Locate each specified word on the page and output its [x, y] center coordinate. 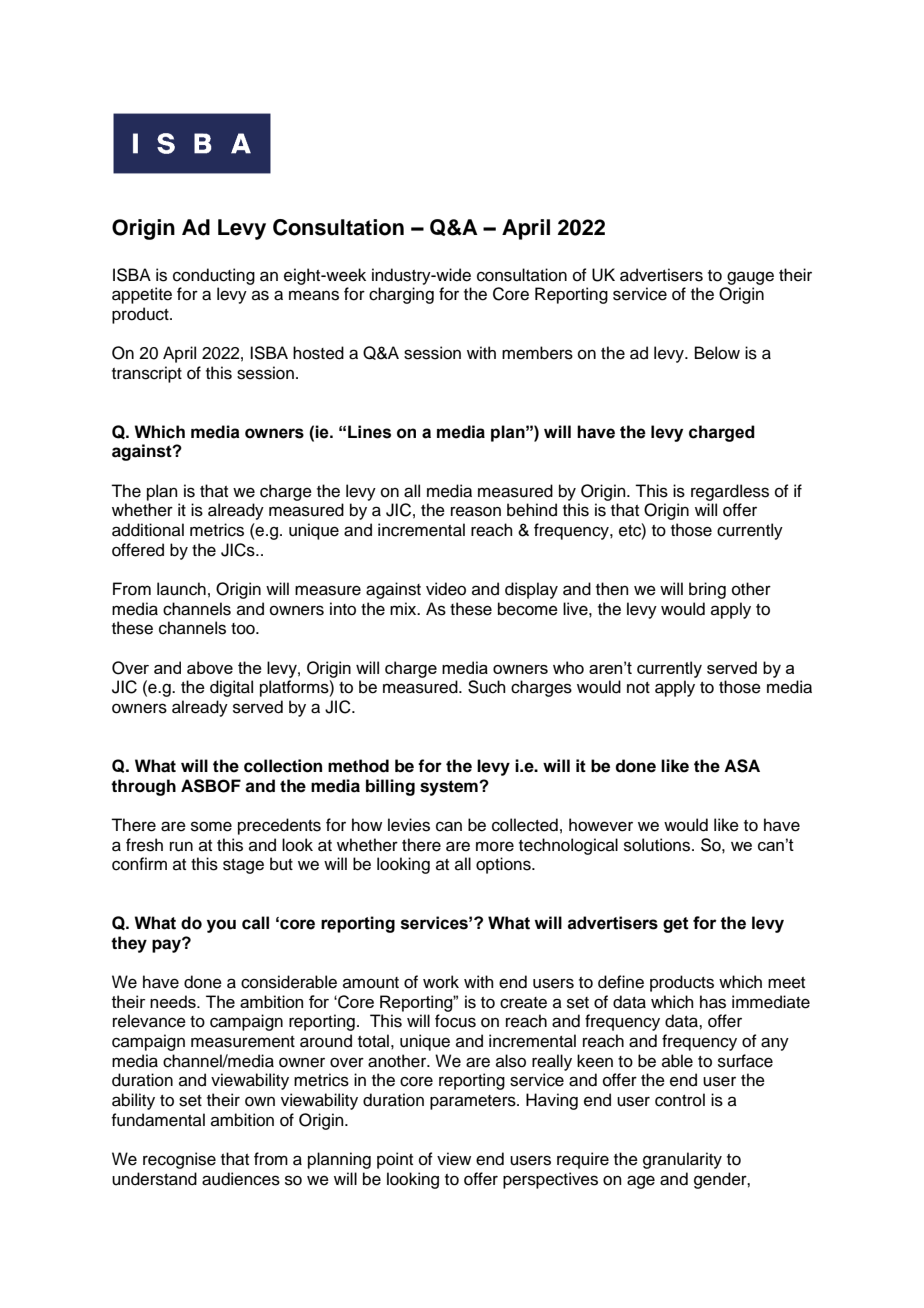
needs [174, 1001]
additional [148, 530]
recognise [179, 1160]
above [210, 667]
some [211, 826]
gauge [750, 278]
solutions [658, 845]
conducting [214, 276]
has [713, 1002]
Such [487, 687]
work [441, 982]
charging [401, 295]
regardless [730, 492]
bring [707, 590]
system [450, 788]
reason [476, 511]
